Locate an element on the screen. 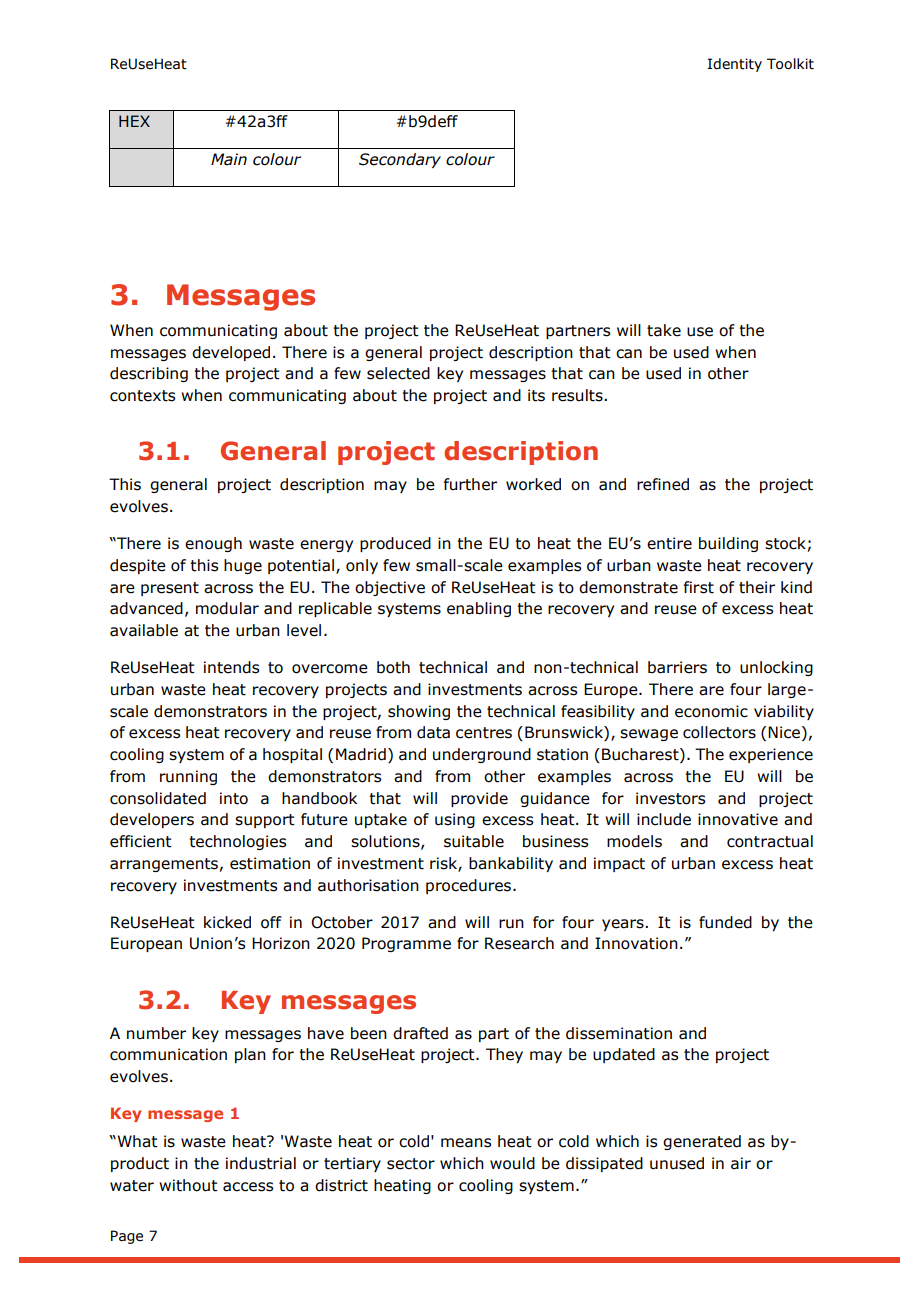 This screenshot has width=924, height=1308. intends is located at coordinates (231, 667).
